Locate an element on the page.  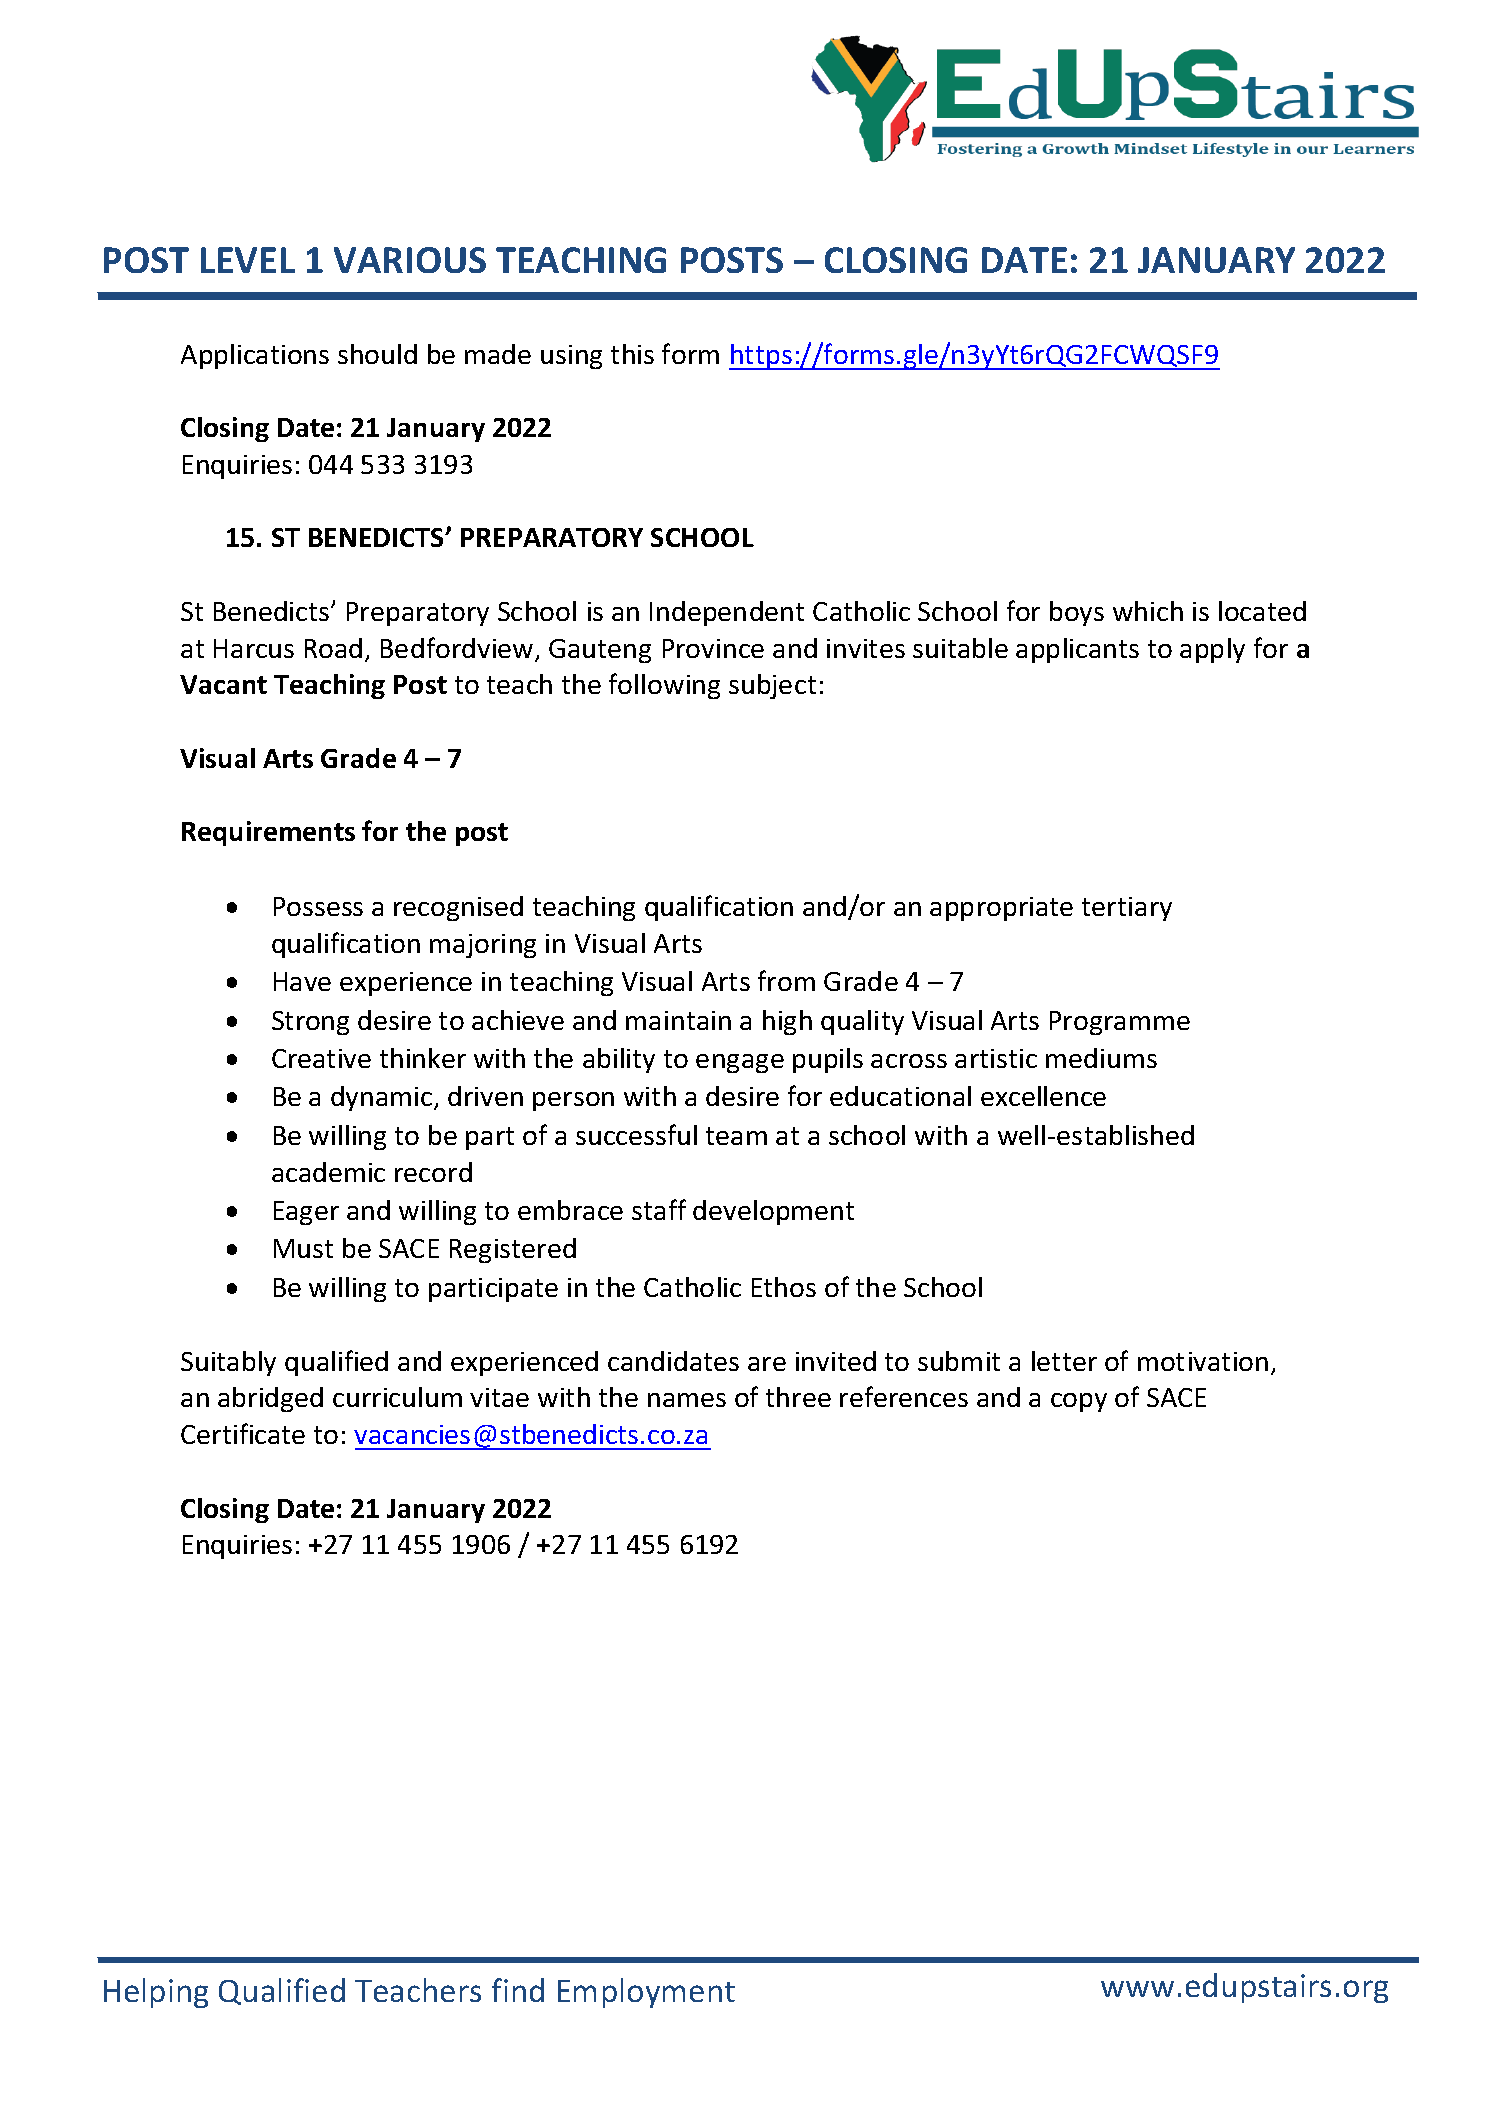
Employment is located at coordinates (646, 1993).
